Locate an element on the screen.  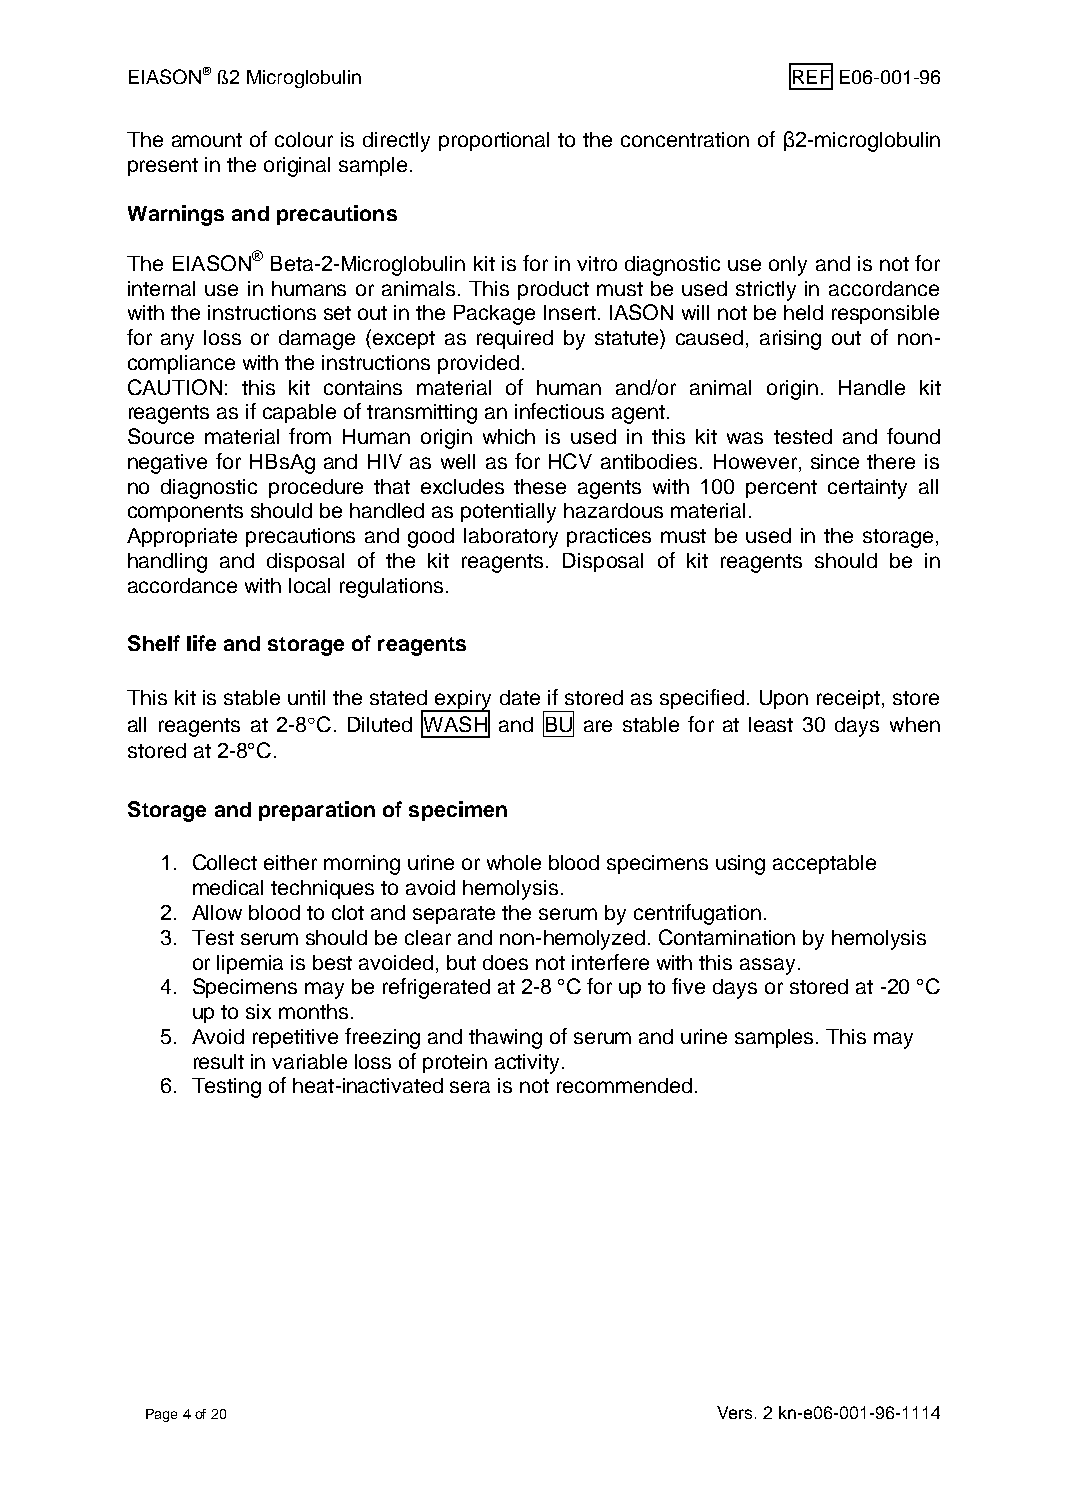
does is located at coordinates (505, 962).
